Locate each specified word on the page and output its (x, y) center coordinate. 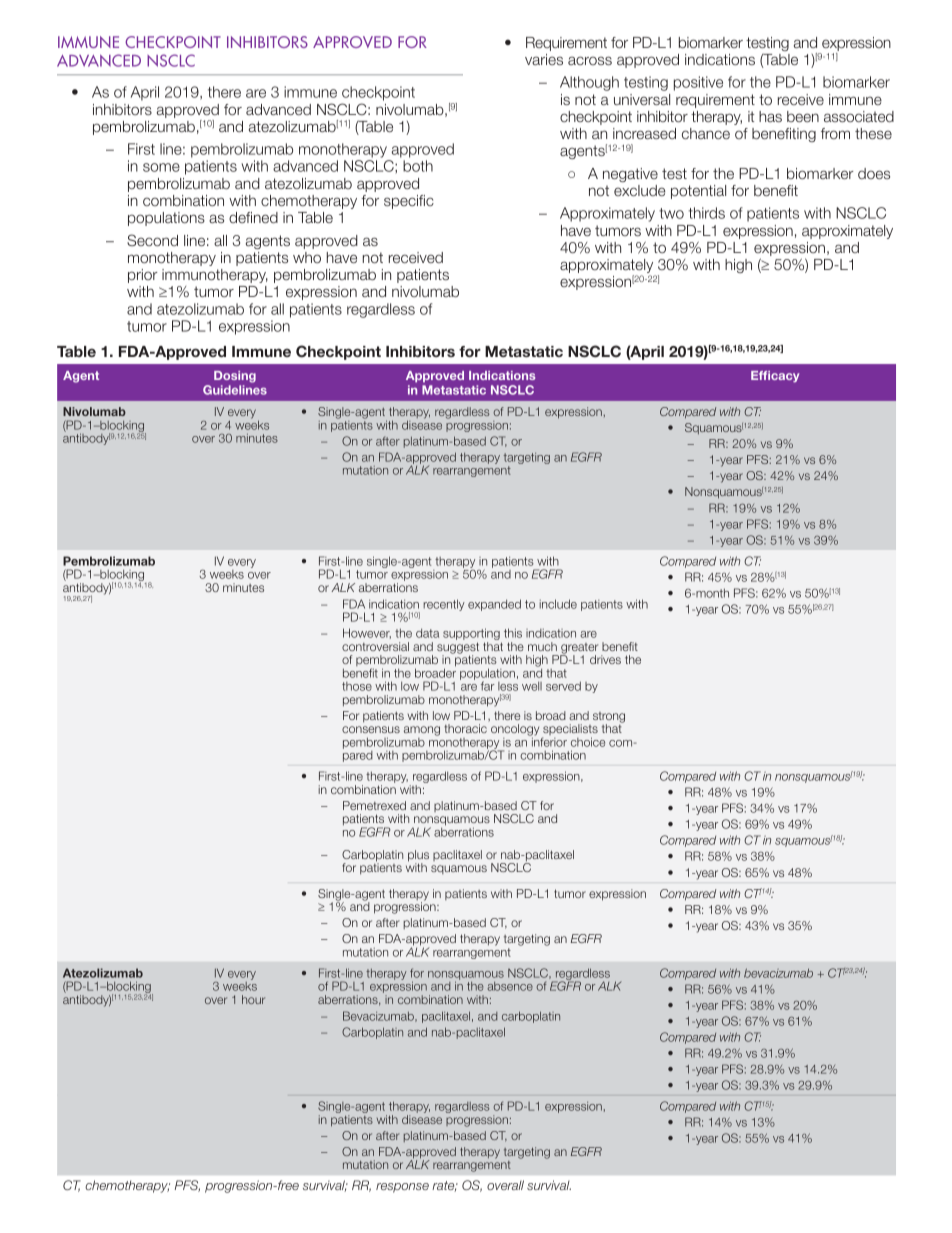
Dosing (235, 377)
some (161, 167)
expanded (494, 605)
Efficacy (775, 376)
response (402, 1188)
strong (609, 718)
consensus (371, 729)
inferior (548, 741)
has (770, 116)
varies (544, 59)
